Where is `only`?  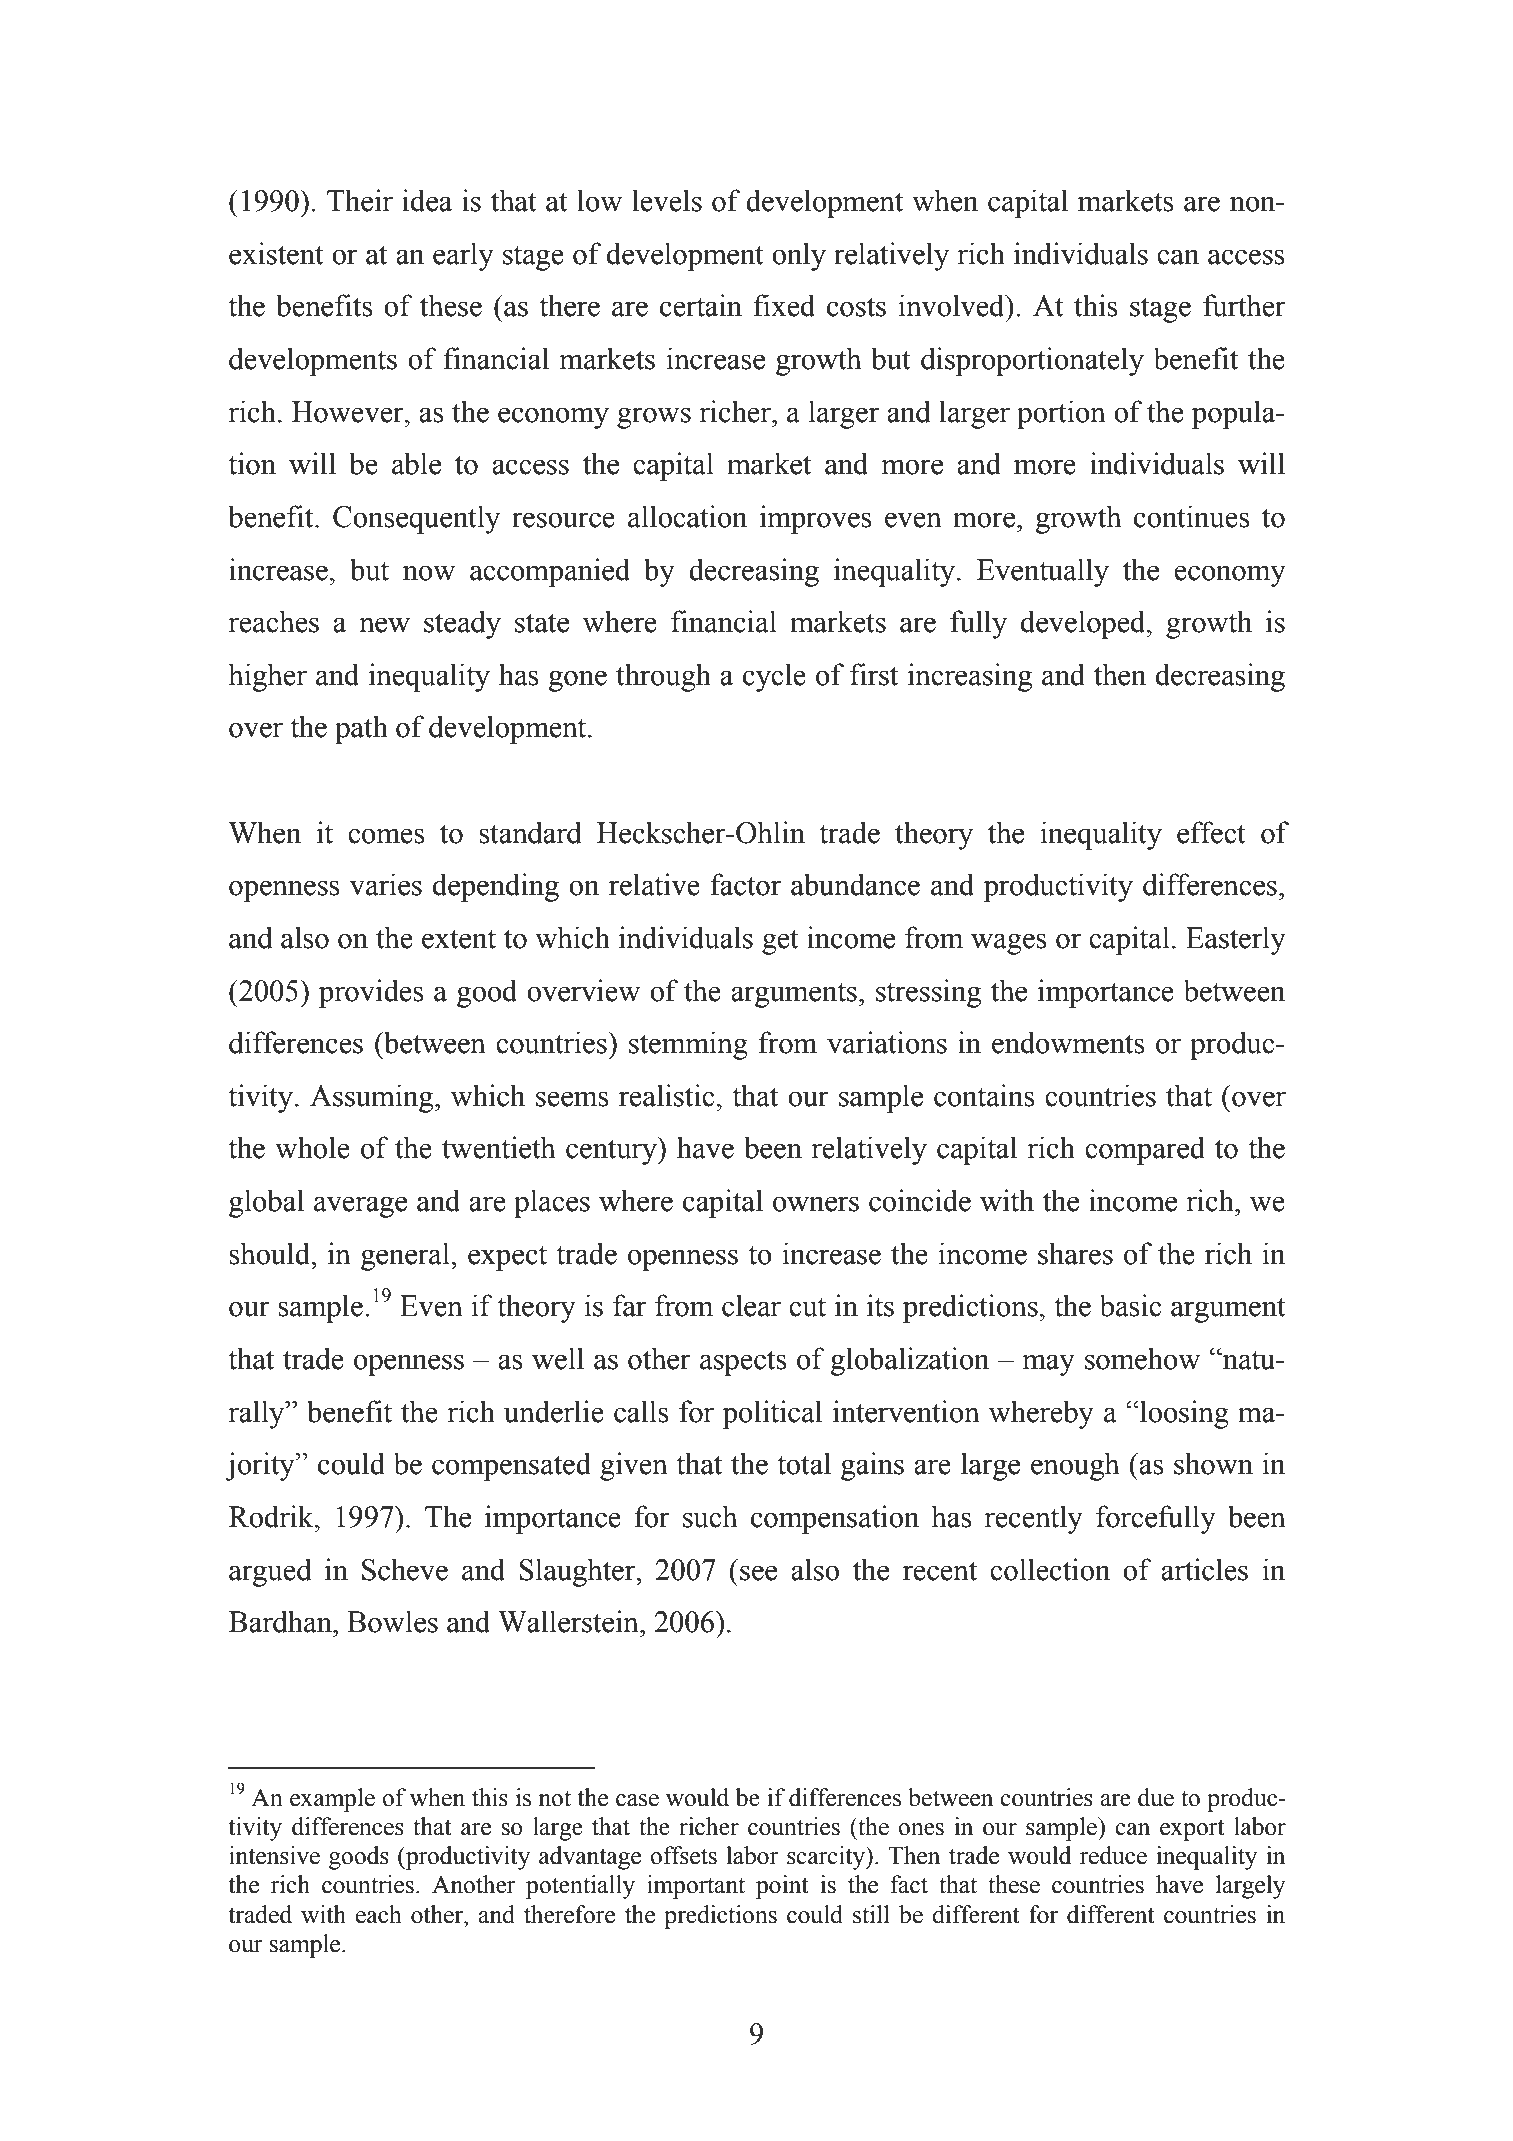 only is located at coordinates (799, 256).
